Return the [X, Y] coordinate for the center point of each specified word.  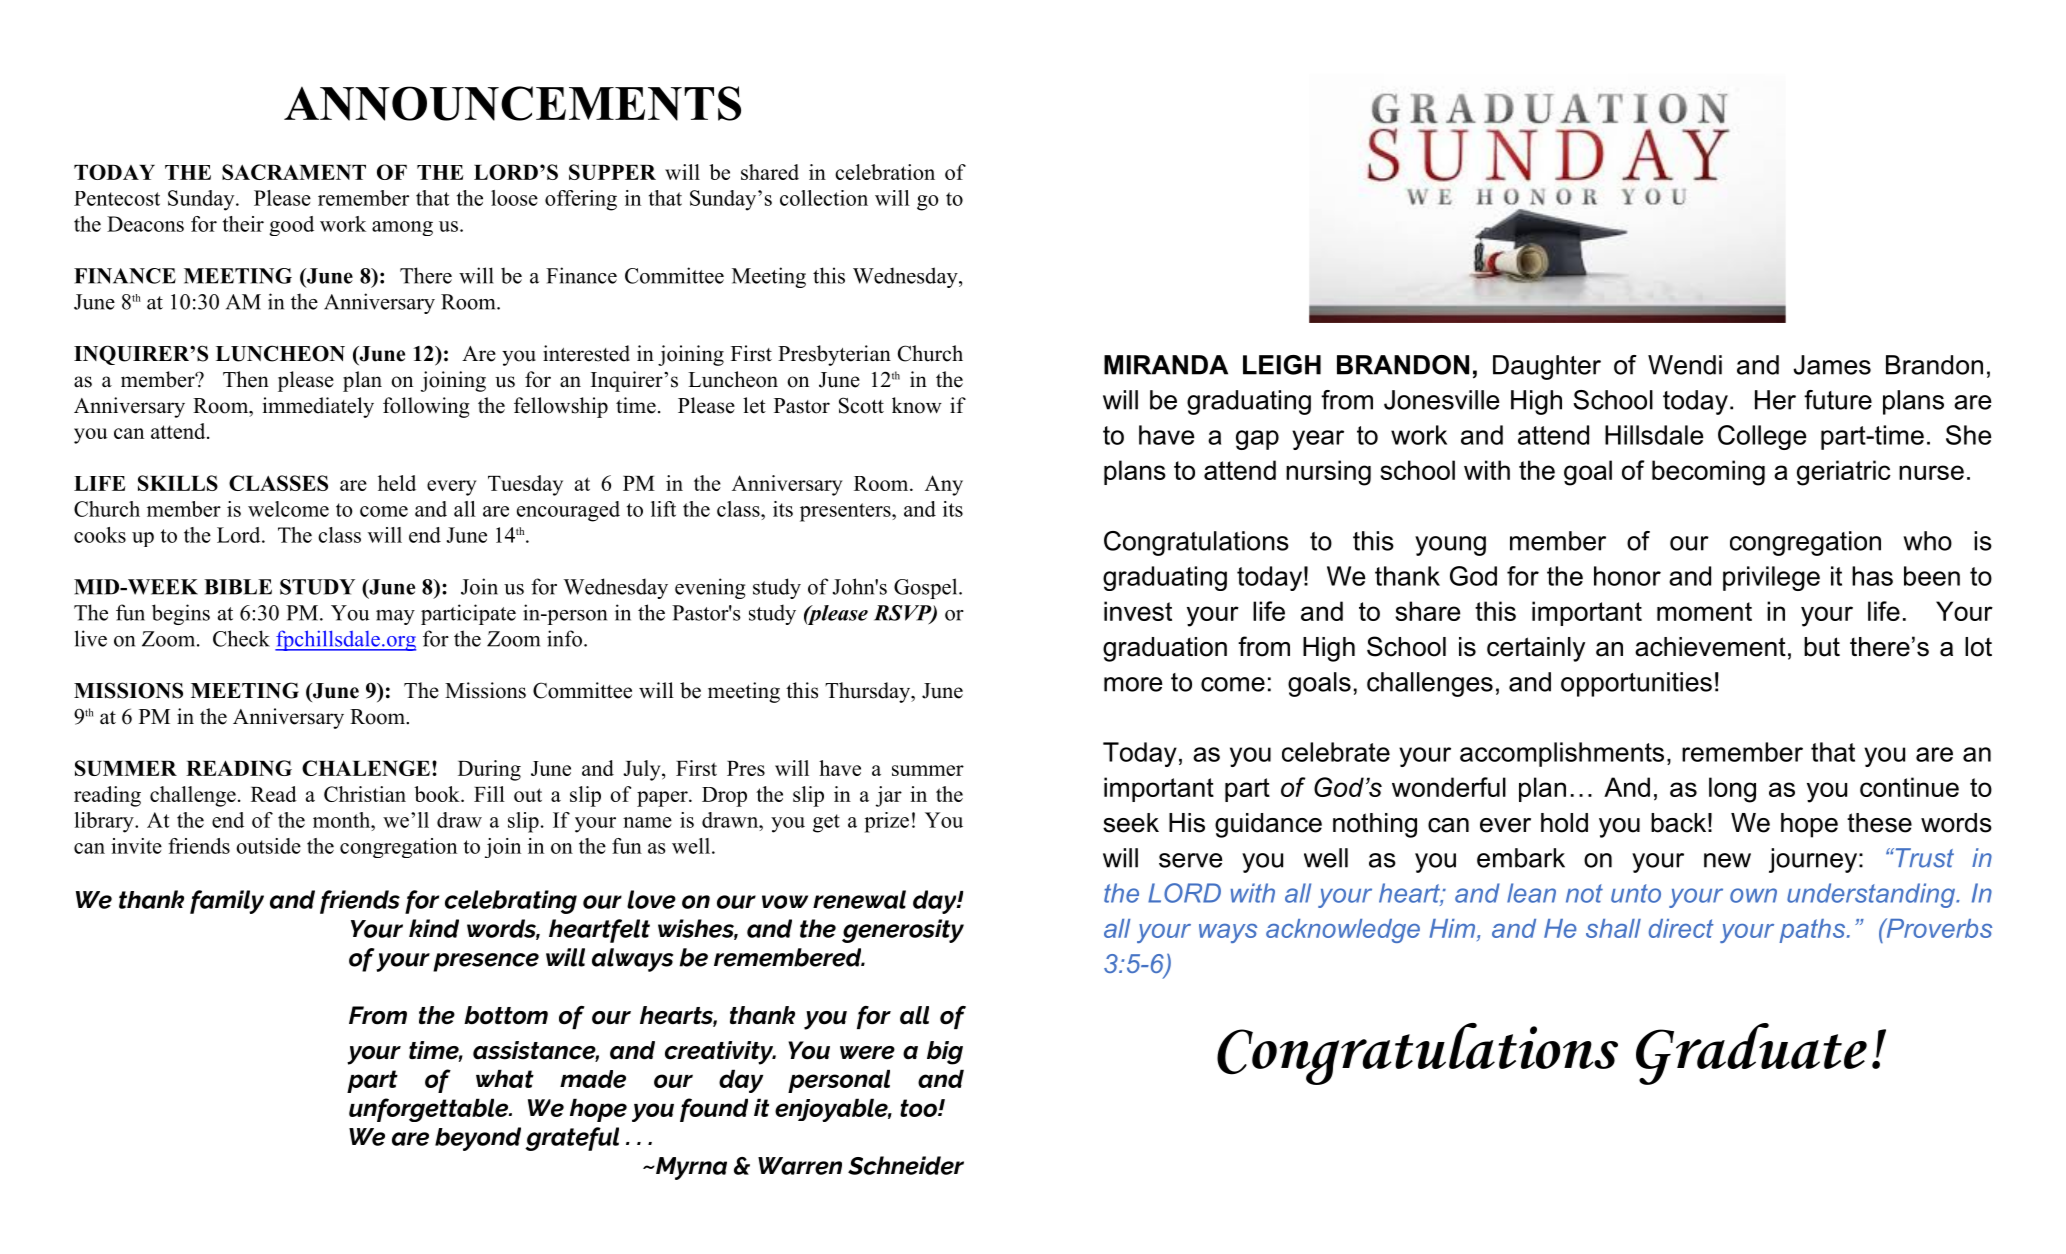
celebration [885, 172]
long [1732, 790]
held [397, 483]
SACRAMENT [294, 172]
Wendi [1685, 365]
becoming [1708, 473]
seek [1131, 823]
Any [944, 485]
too [919, 1108]
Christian [365, 794]
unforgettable [430, 1110]
